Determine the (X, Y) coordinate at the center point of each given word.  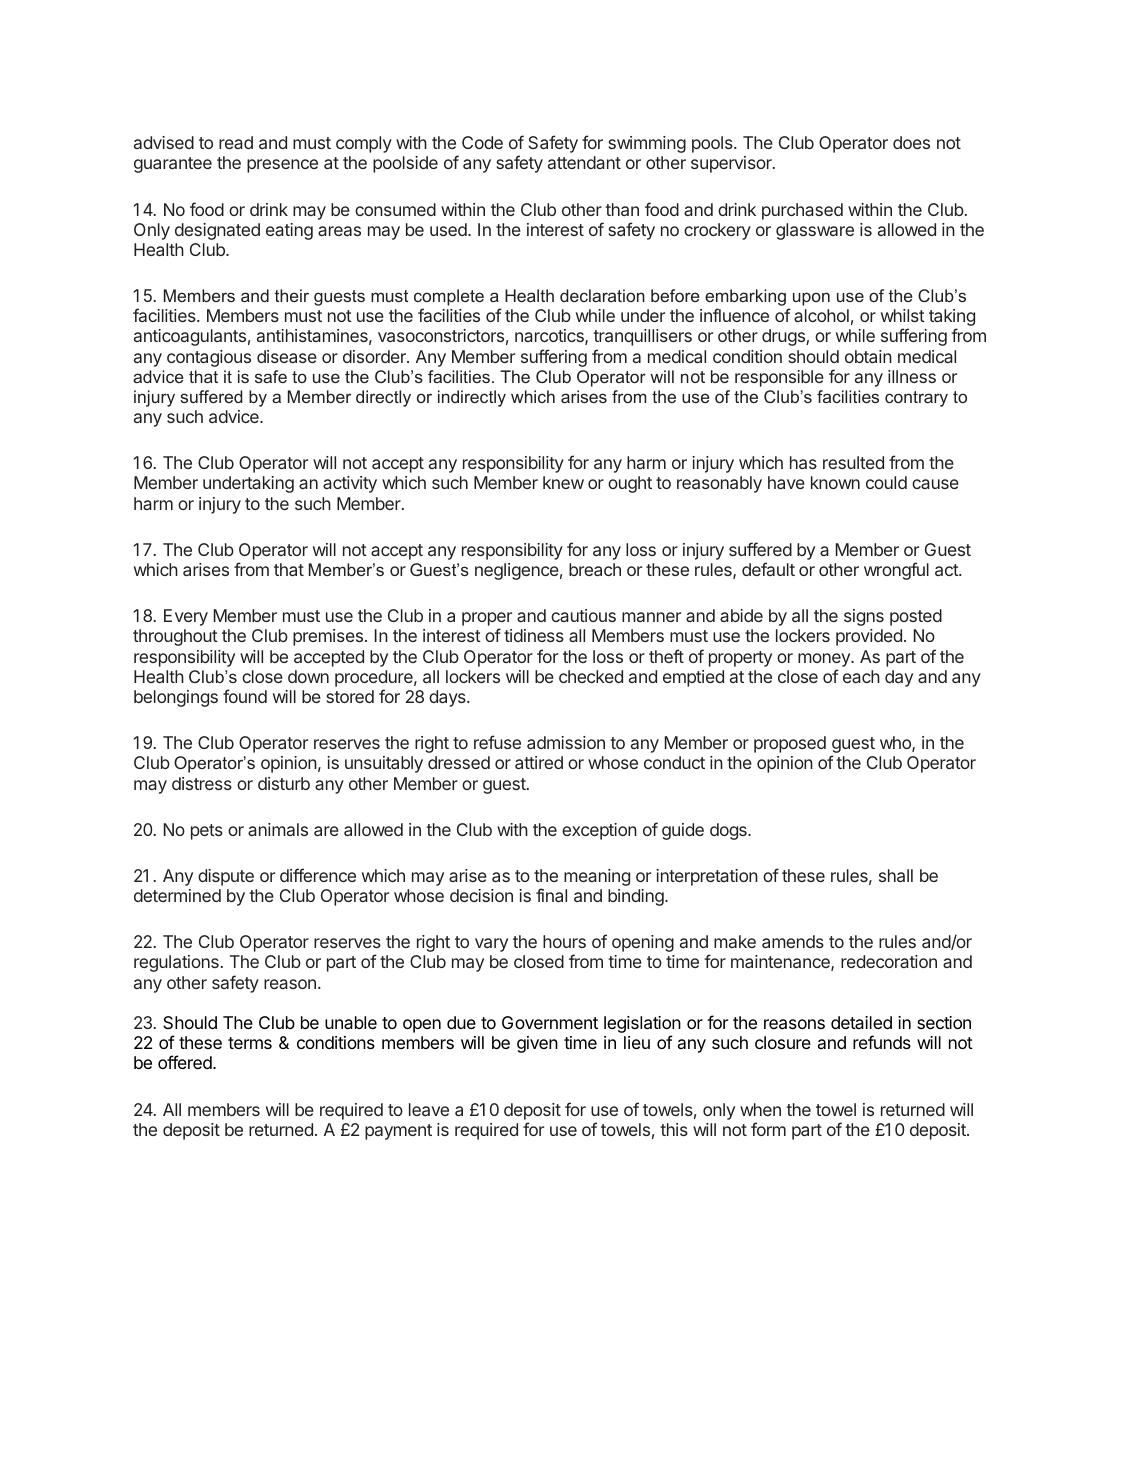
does (911, 142)
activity (350, 484)
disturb (284, 783)
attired (539, 762)
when (760, 1109)
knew (563, 482)
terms (250, 1043)
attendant (584, 162)
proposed (790, 744)
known (835, 482)
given (537, 1044)
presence (282, 166)
